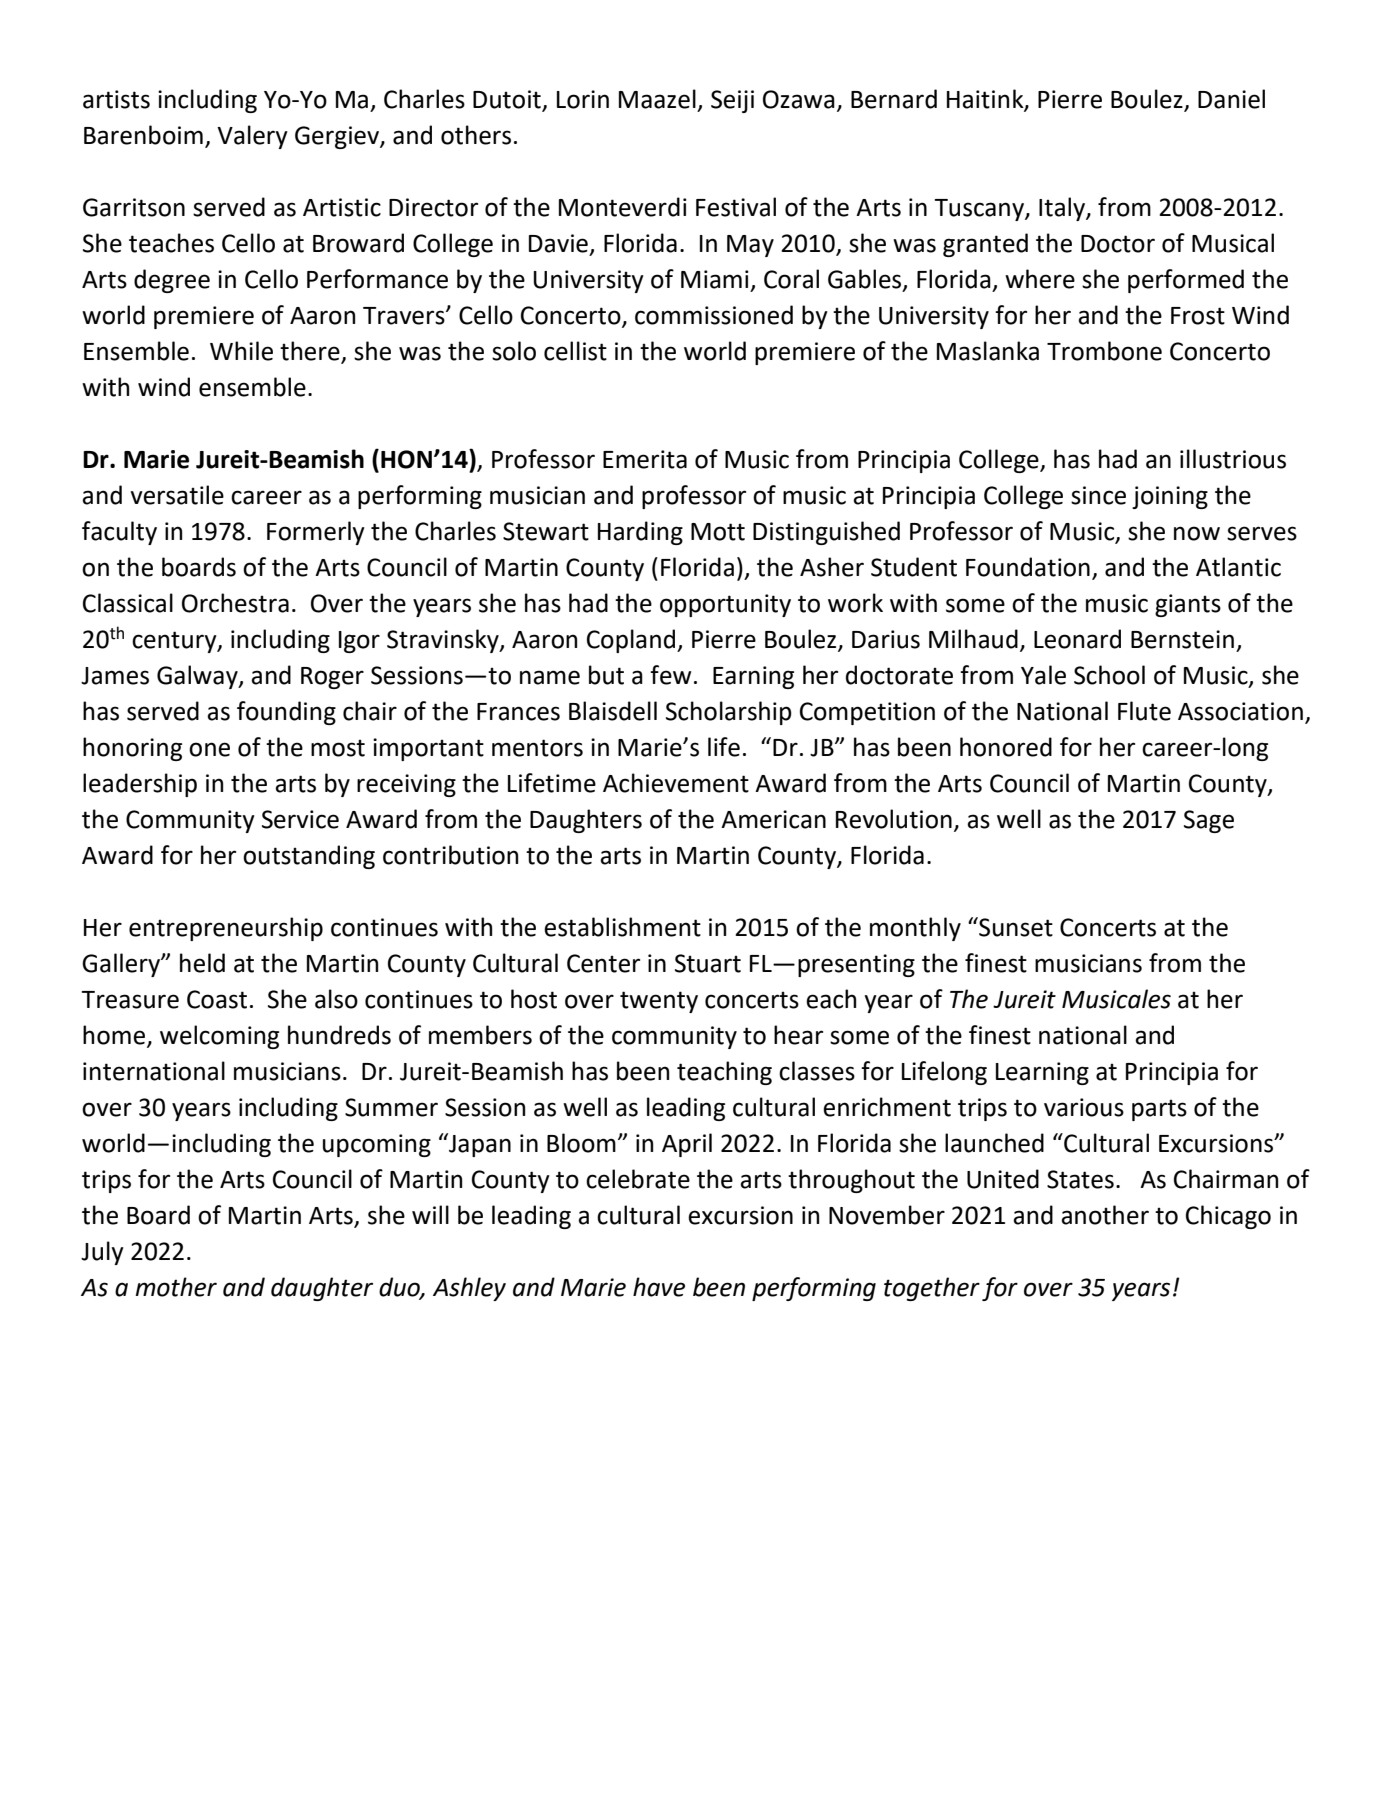 The image size is (1394, 1804). I want to click on mother, so click(176, 1287).
